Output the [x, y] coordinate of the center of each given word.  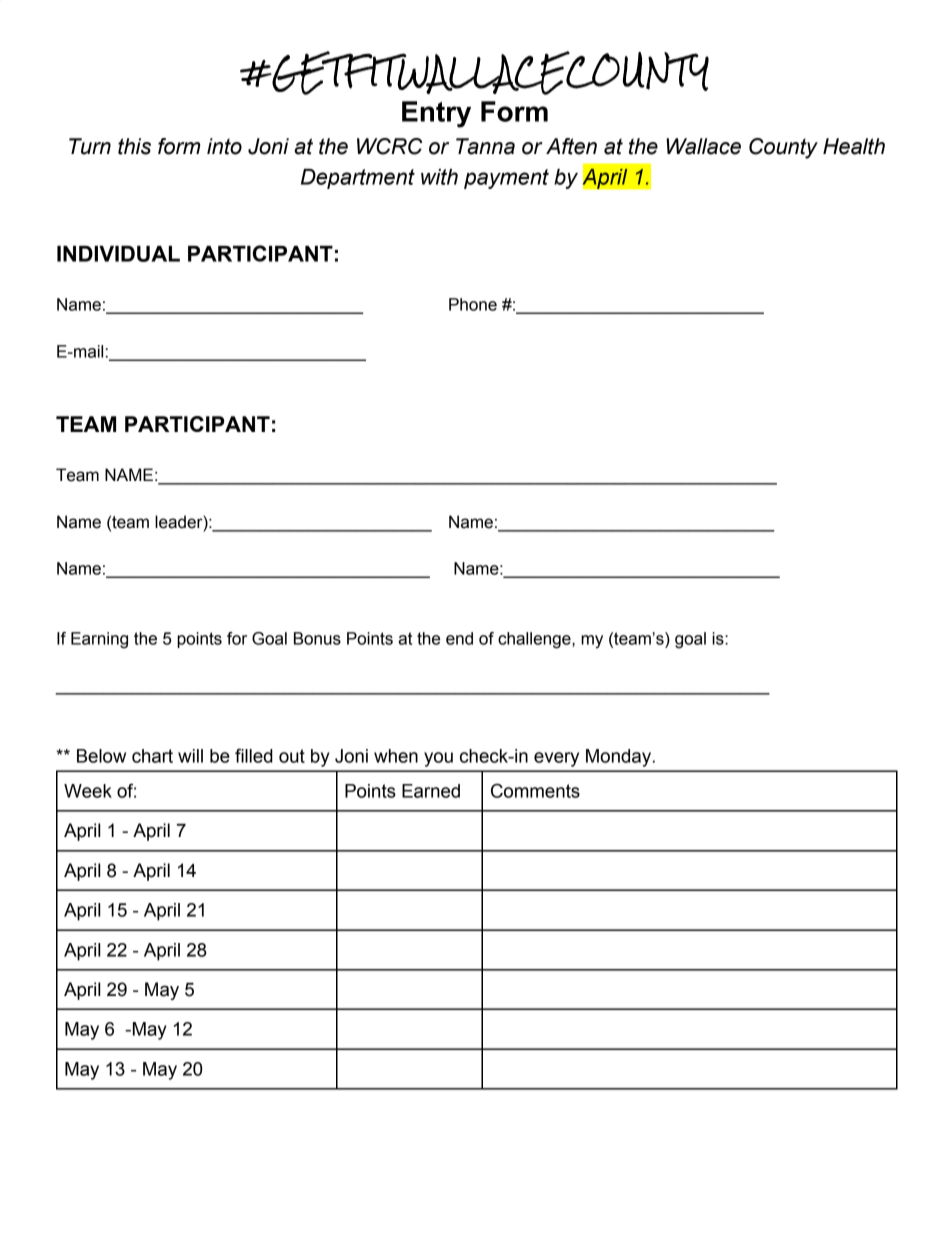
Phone [473, 304]
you [438, 759]
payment [506, 179]
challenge [535, 640]
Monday [618, 758]
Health [854, 146]
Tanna [485, 146]
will [190, 756]
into [224, 146]
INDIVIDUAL [118, 254]
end [459, 638]
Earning [99, 640]
